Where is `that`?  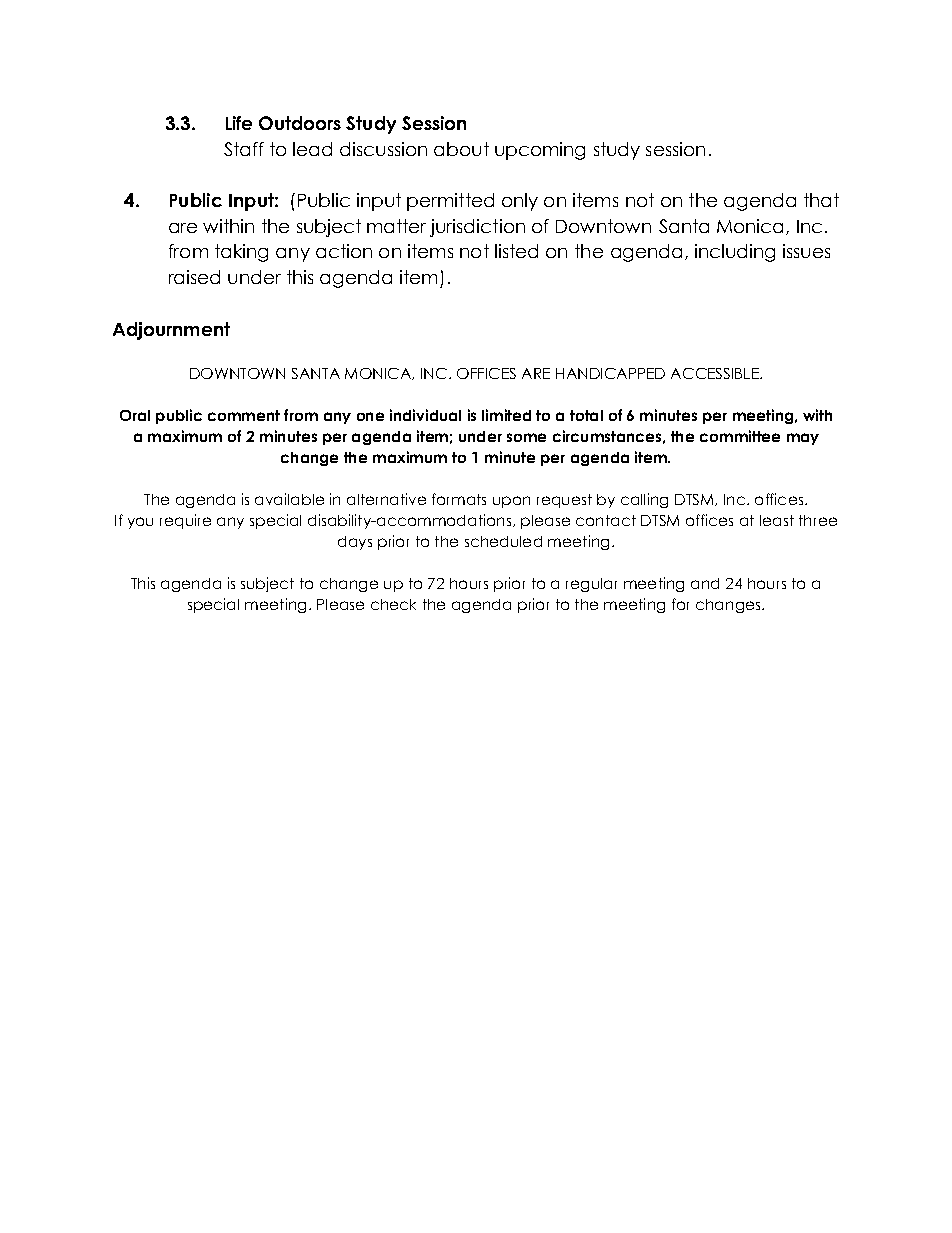 that is located at coordinates (821, 200).
